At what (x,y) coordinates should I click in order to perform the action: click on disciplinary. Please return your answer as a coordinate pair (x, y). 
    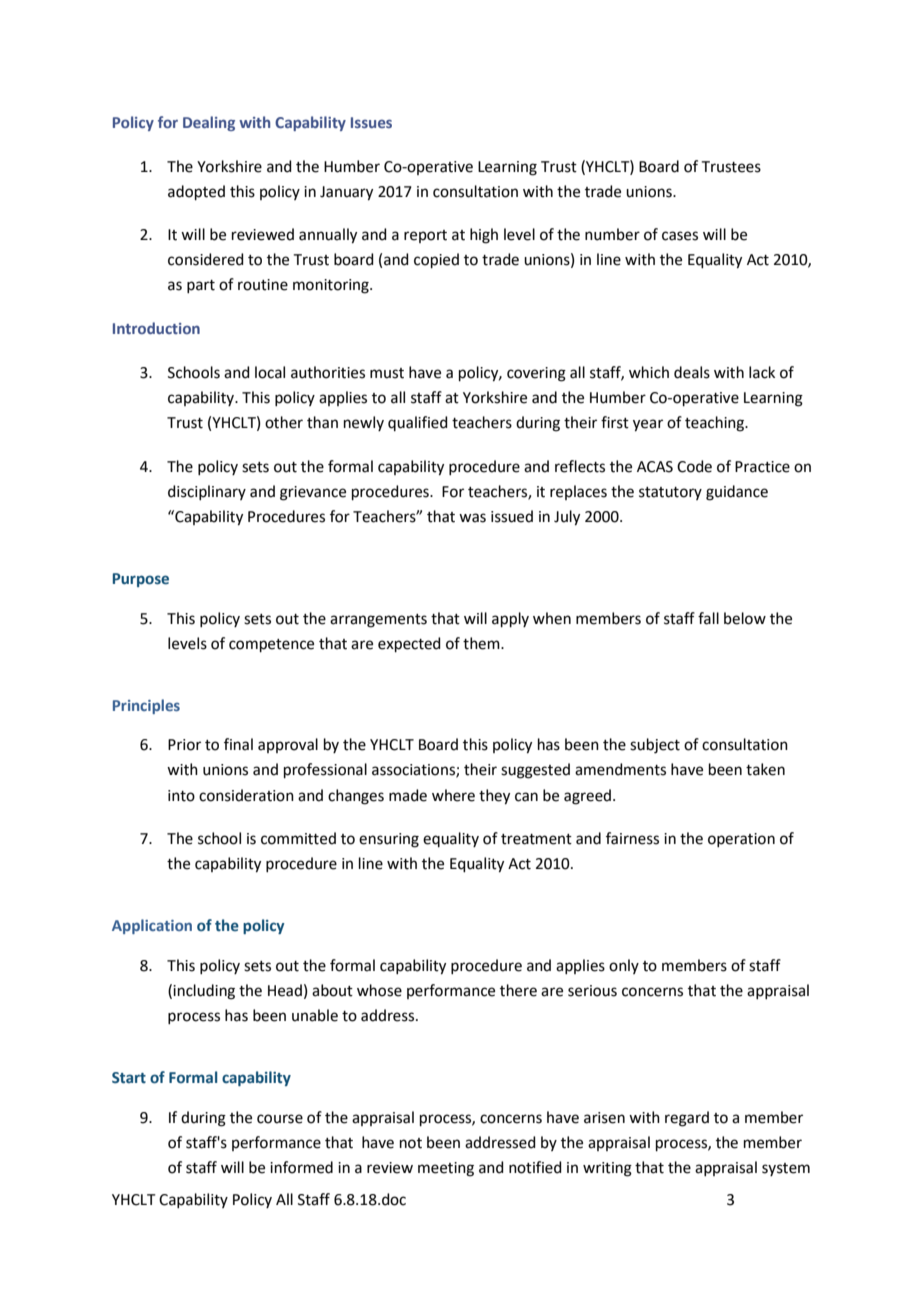
    Looking at the image, I should click on (207, 492).
